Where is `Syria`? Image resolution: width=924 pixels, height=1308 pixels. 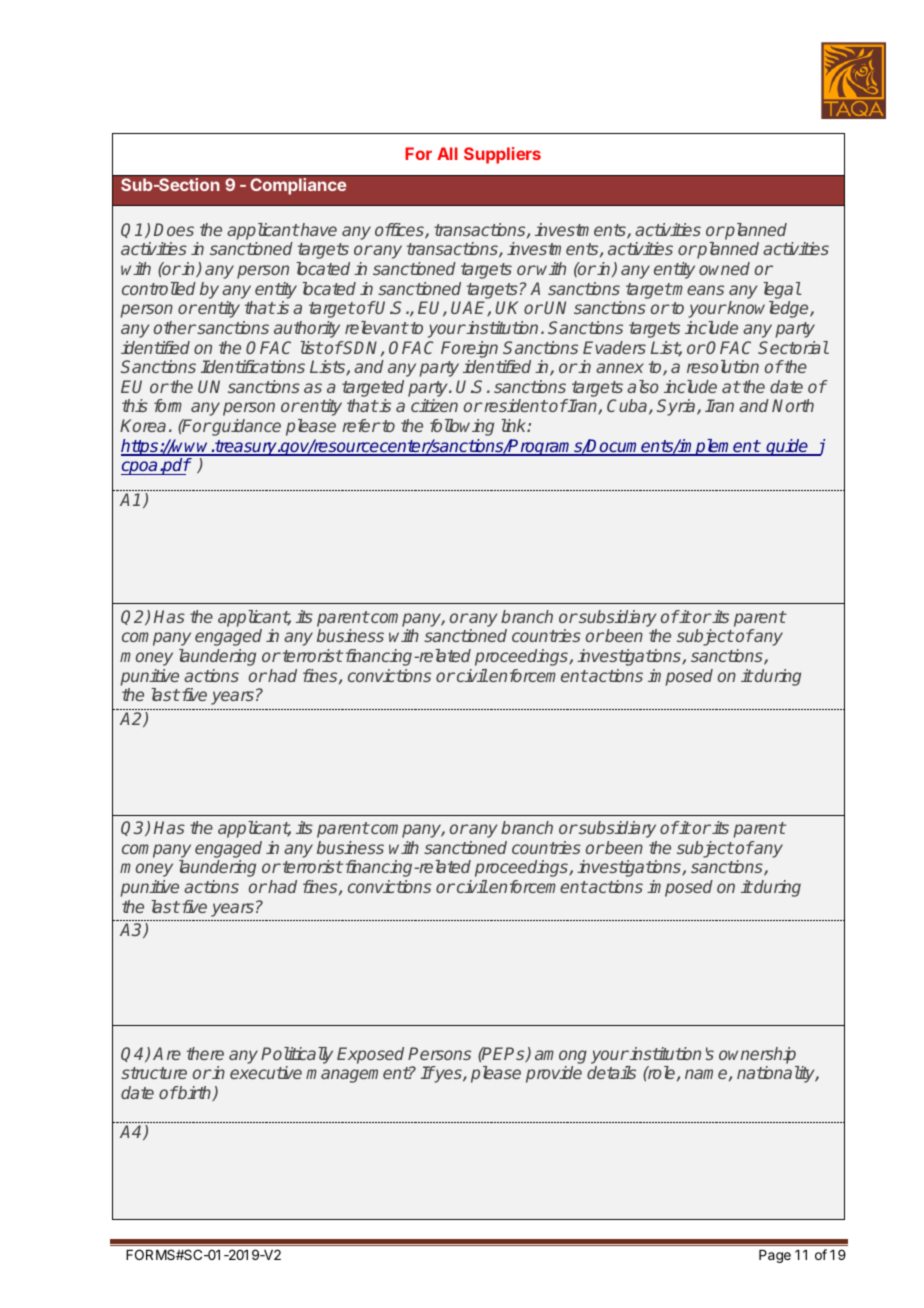
Syria is located at coordinates (677, 407).
